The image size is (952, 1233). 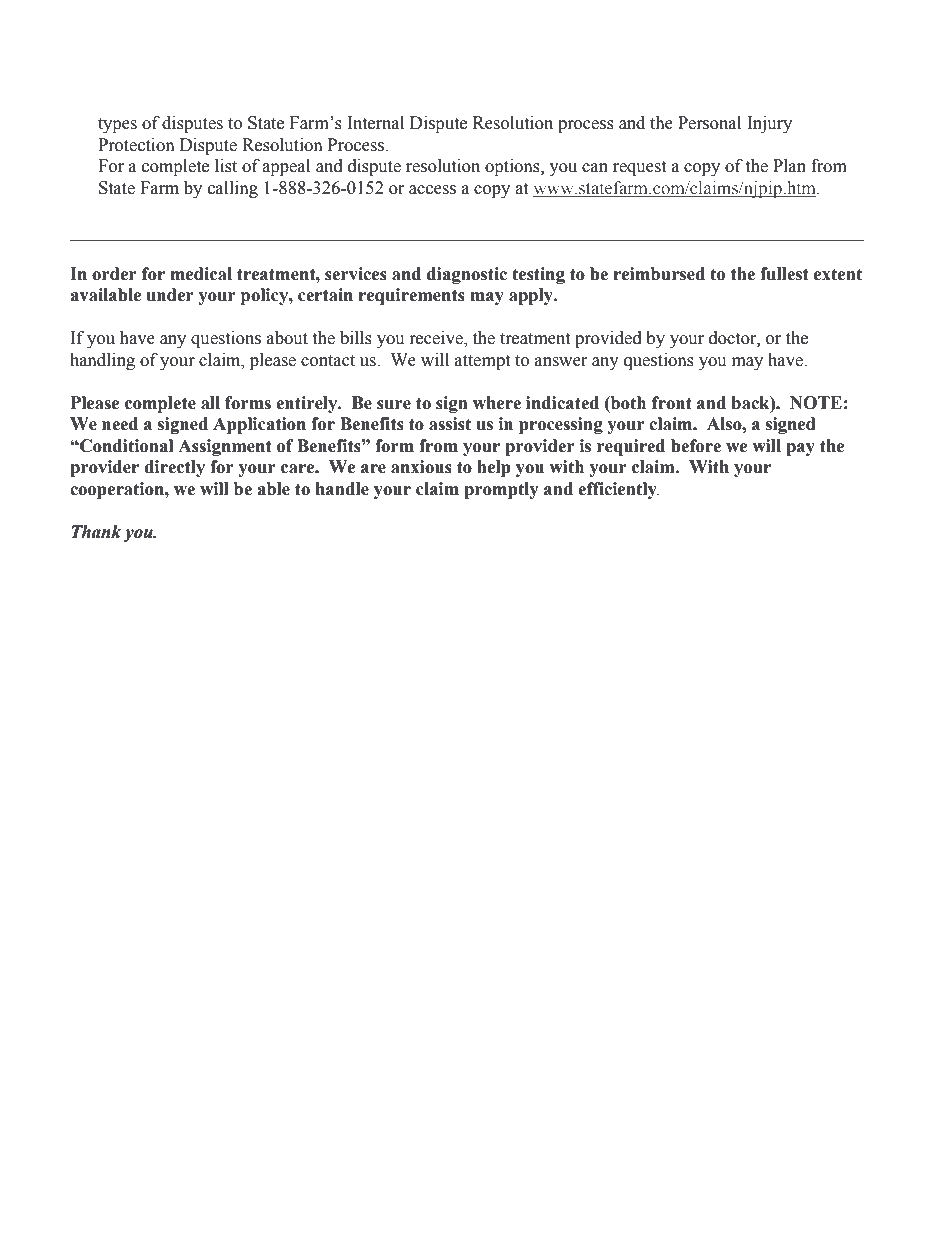 What do you see at coordinates (287, 338) in the screenshot?
I see `about` at bounding box center [287, 338].
